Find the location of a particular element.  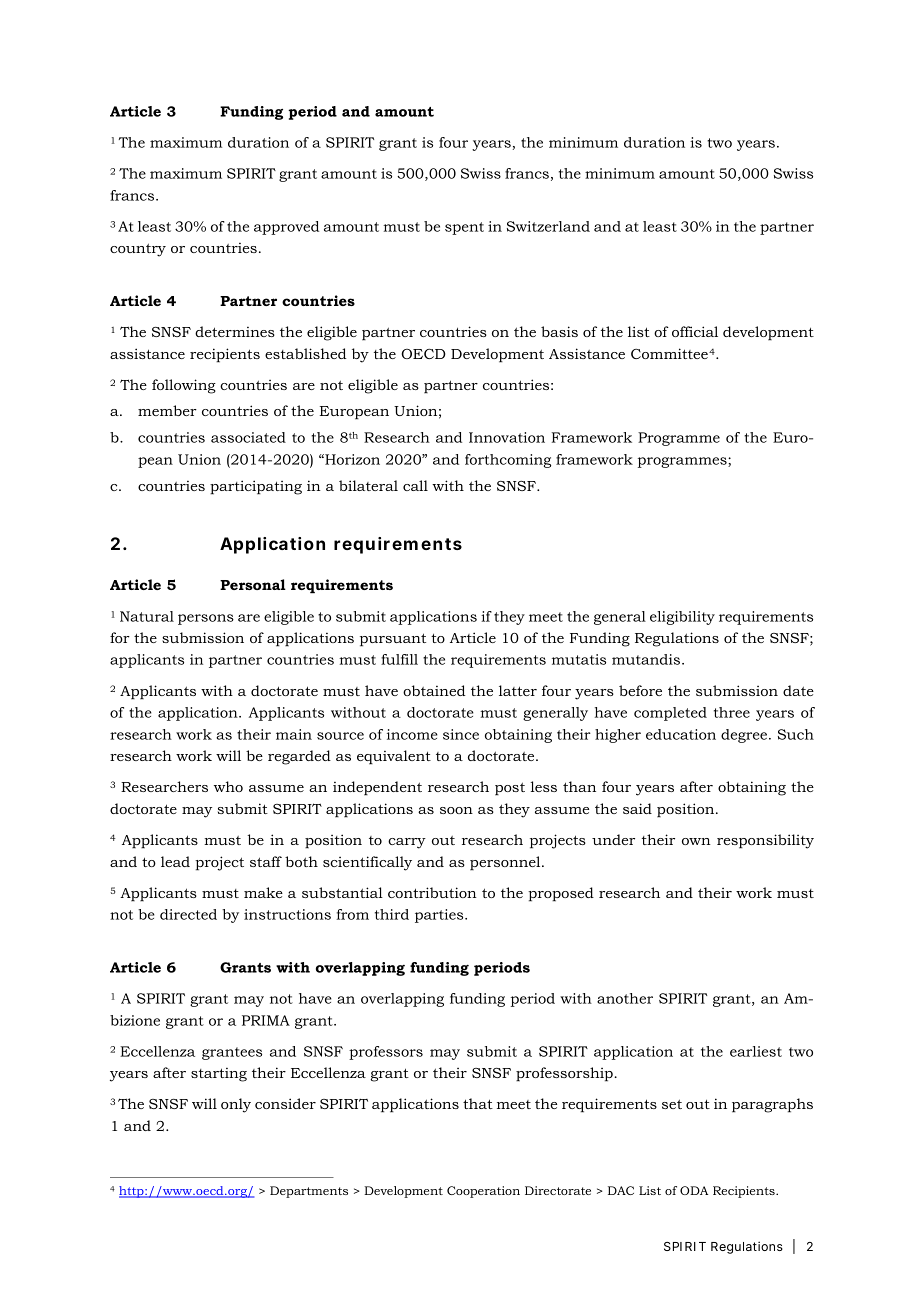

official is located at coordinates (695, 331).
